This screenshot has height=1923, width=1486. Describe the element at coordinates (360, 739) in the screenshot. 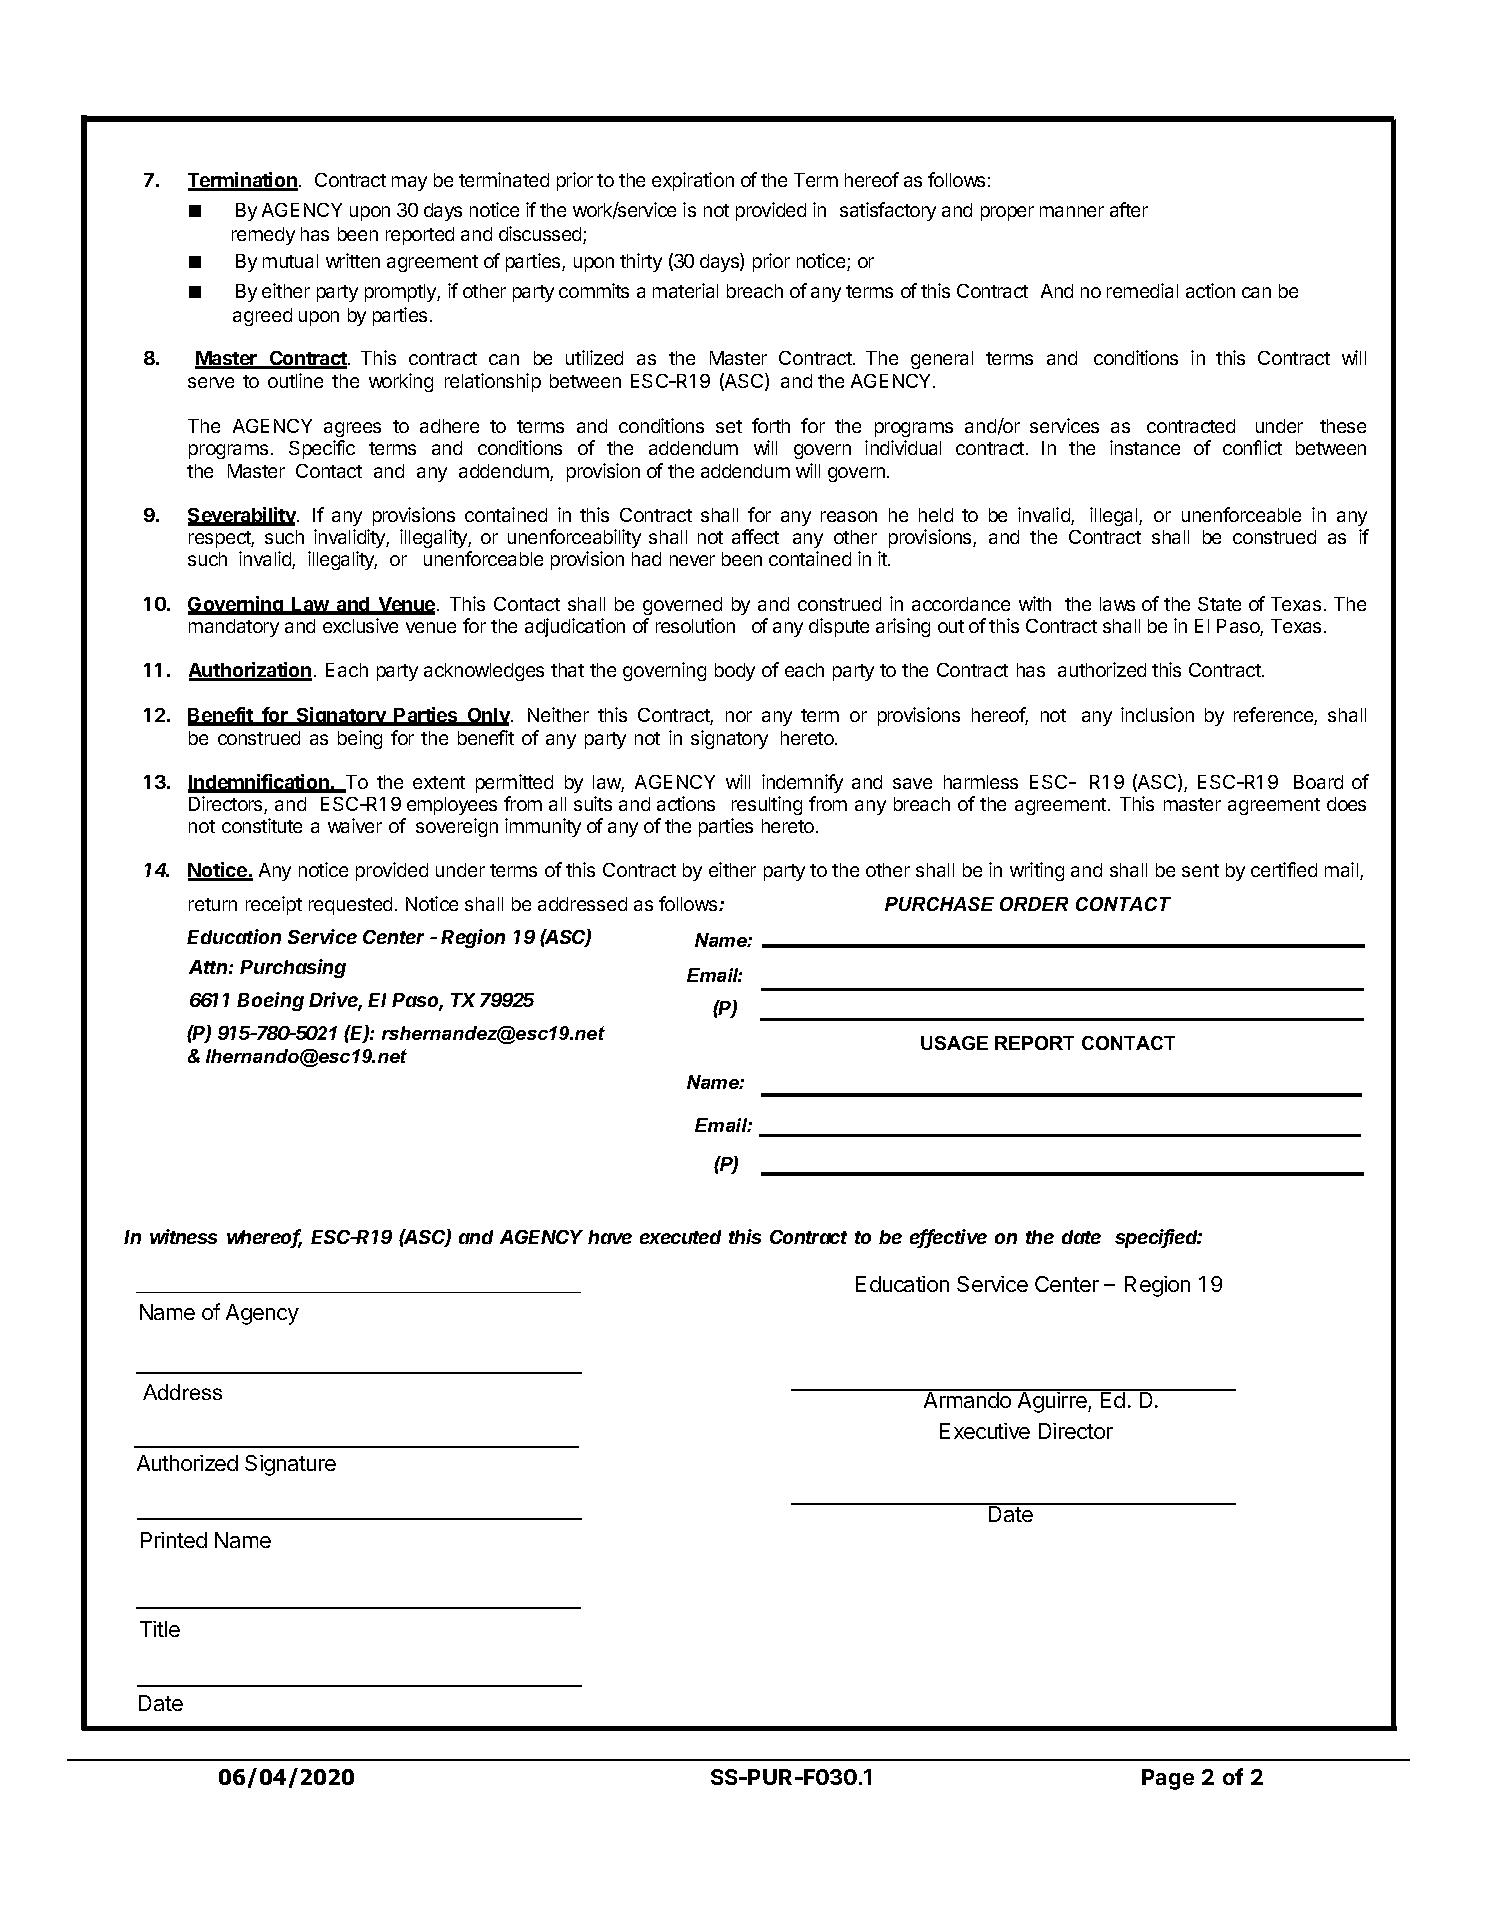

I see `being` at that location.
